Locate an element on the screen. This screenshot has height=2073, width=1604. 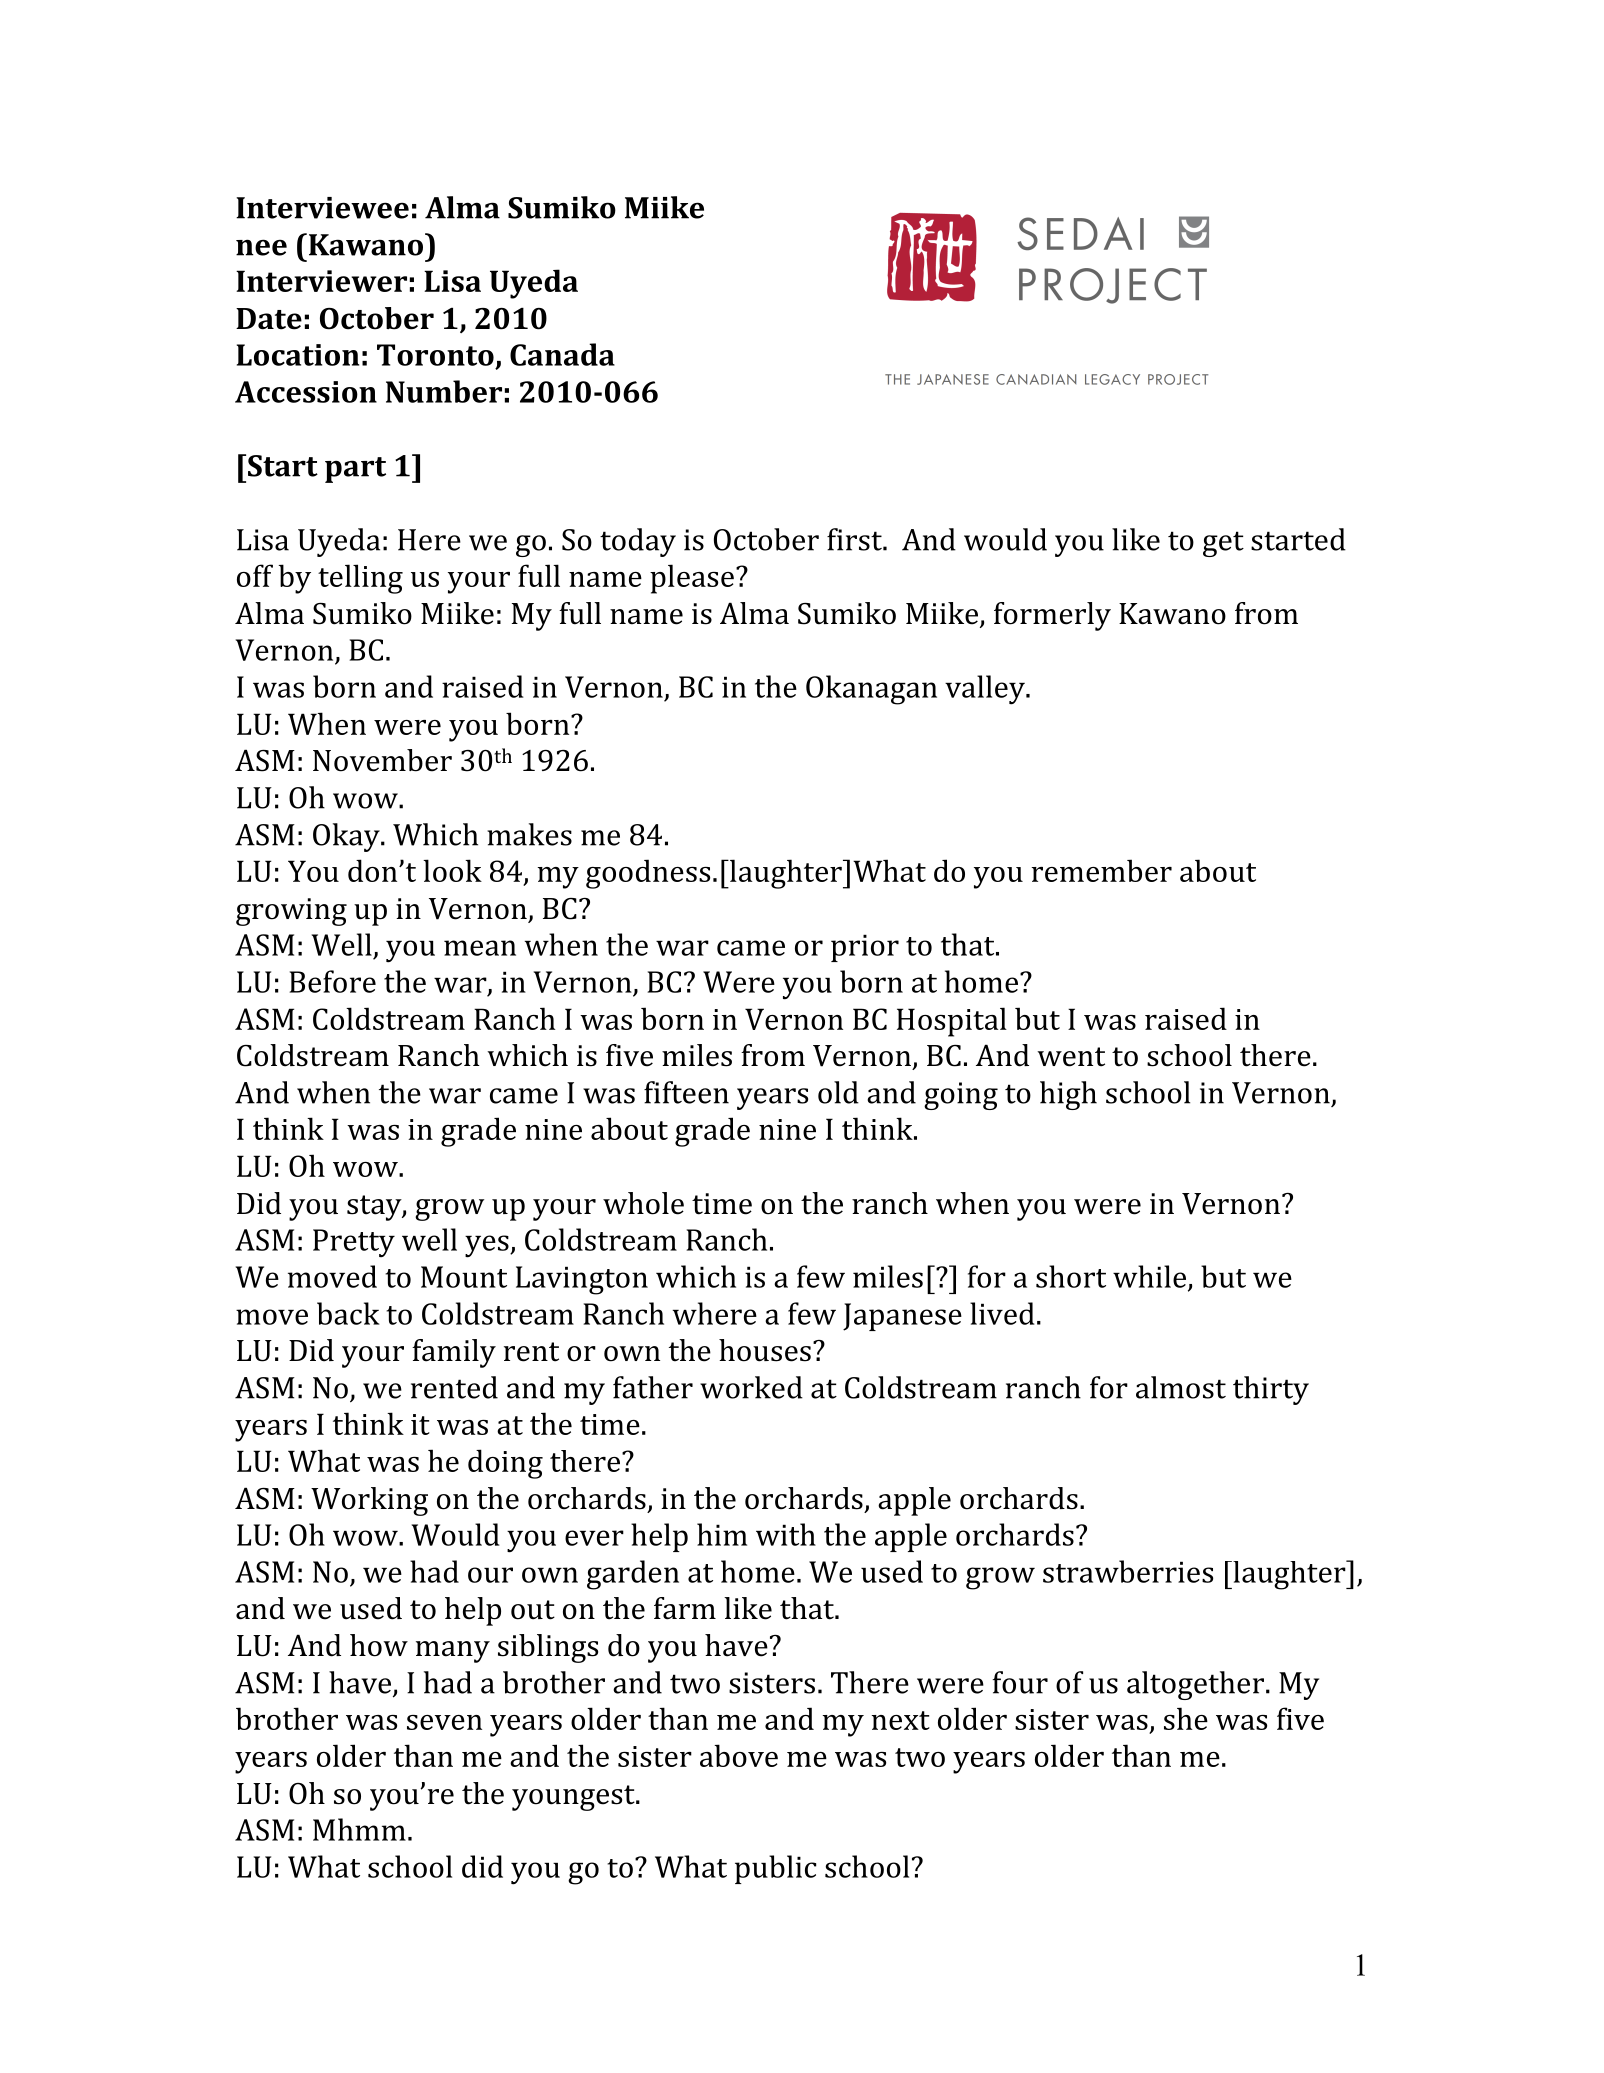
fifteen is located at coordinates (686, 1092).
